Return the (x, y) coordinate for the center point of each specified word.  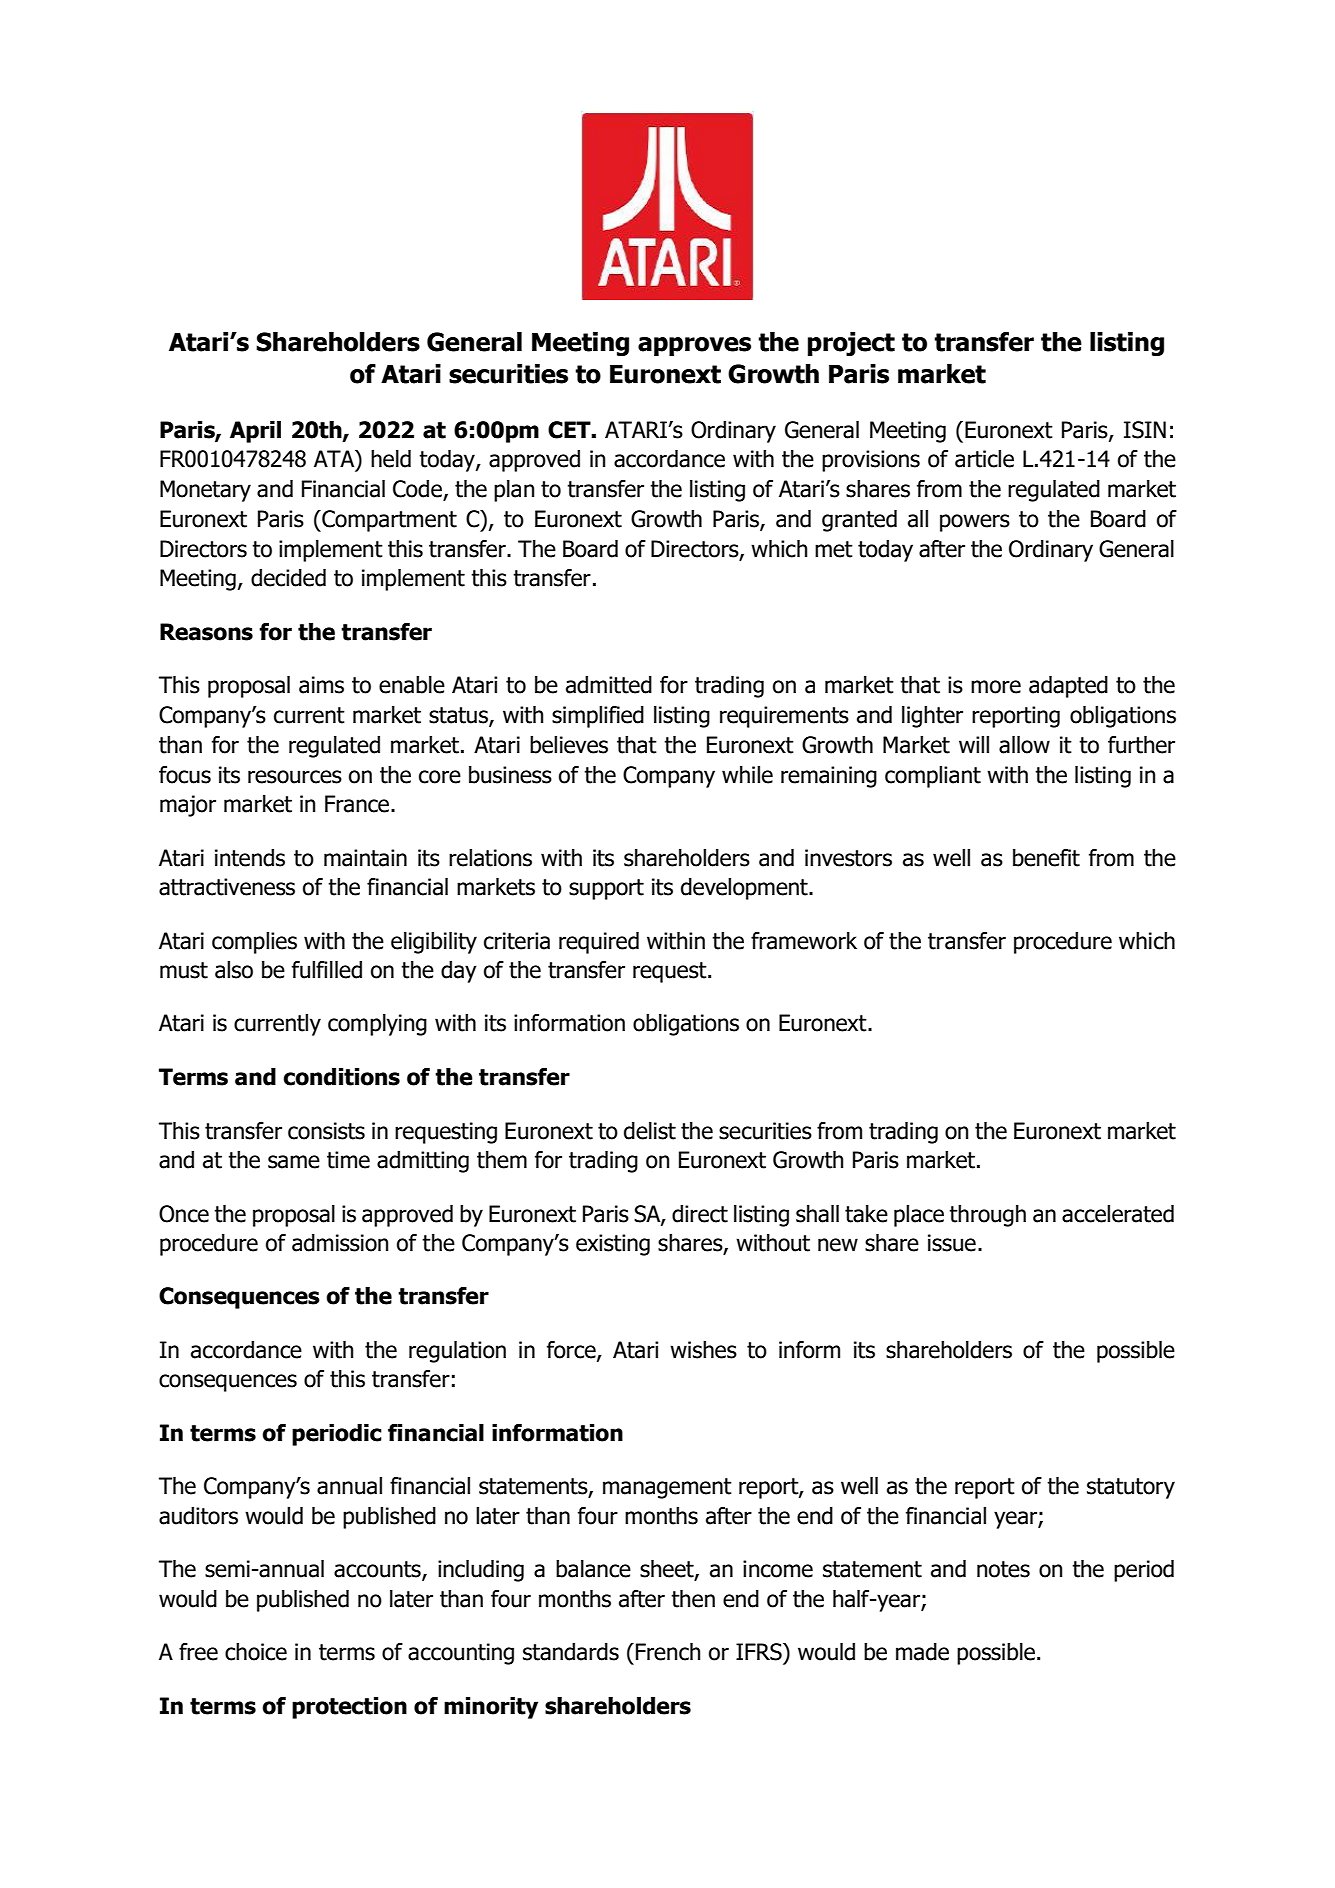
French (668, 1652)
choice (256, 1652)
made (922, 1652)
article (984, 459)
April (255, 432)
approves (694, 346)
